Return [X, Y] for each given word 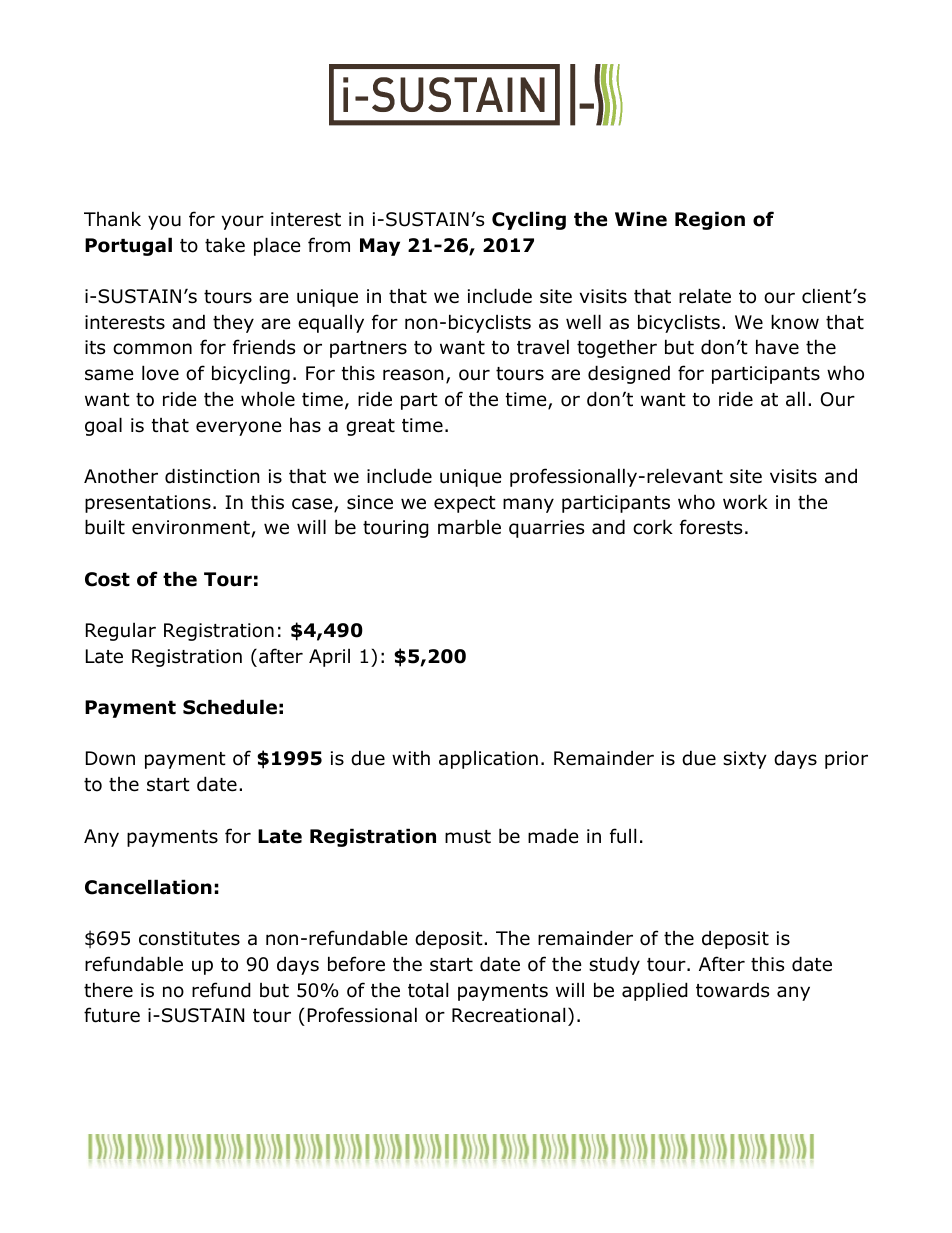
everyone [239, 428]
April [329, 658]
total [428, 990]
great [370, 427]
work [745, 502]
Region [710, 220]
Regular [121, 632]
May [380, 247]
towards [732, 990]
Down [110, 758]
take [225, 245]
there [108, 990]
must [468, 837]
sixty [745, 760]
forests [711, 527]
